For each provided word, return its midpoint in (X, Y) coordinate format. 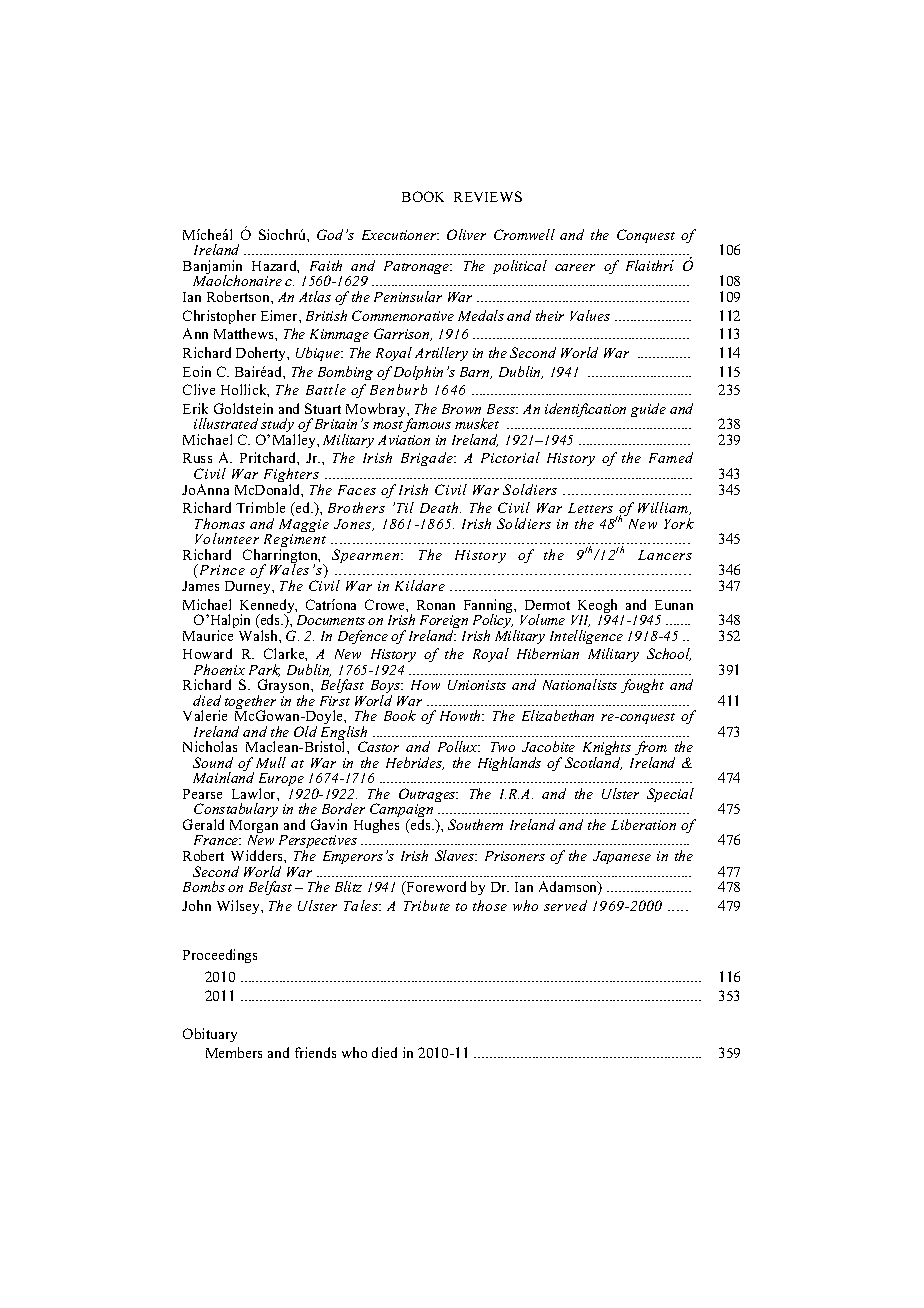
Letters (590, 508)
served (565, 905)
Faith (326, 265)
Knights (608, 750)
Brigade (428, 459)
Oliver (466, 234)
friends (315, 1052)
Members (234, 1052)
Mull (271, 762)
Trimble (260, 507)
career (575, 267)
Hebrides (415, 763)
